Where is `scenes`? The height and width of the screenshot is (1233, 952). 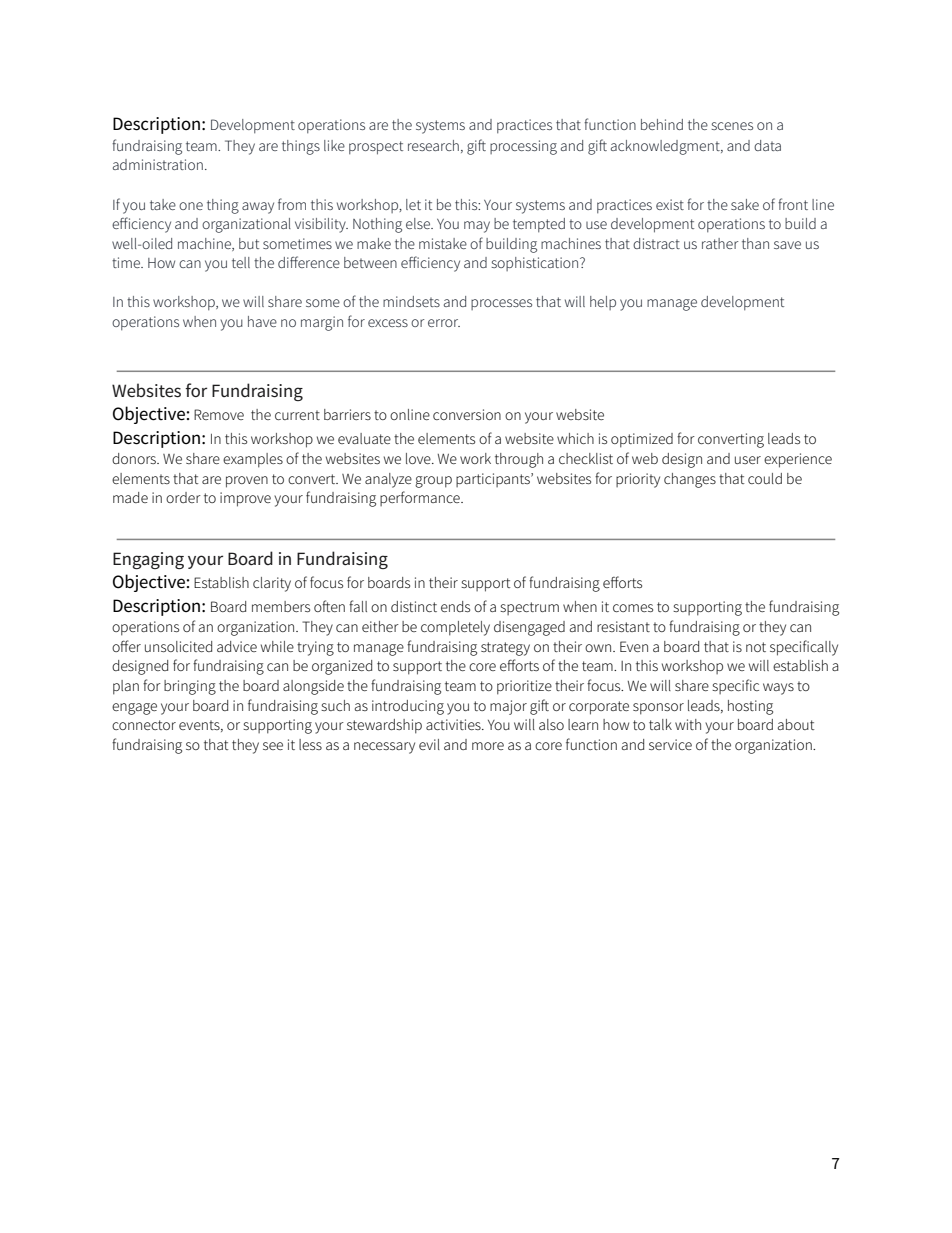 scenes is located at coordinates (732, 126).
